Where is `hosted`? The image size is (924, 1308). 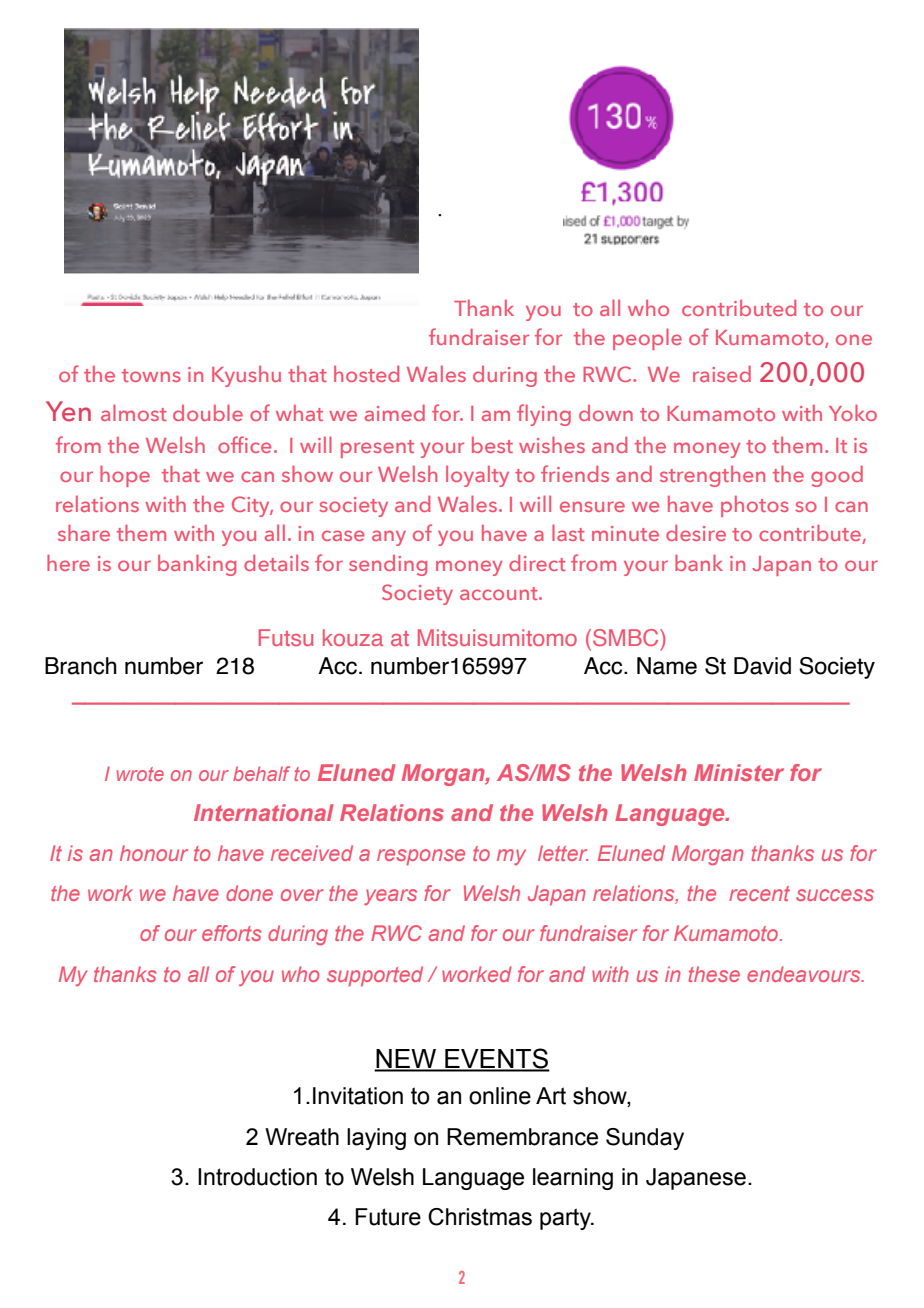
hosted is located at coordinates (366, 374).
